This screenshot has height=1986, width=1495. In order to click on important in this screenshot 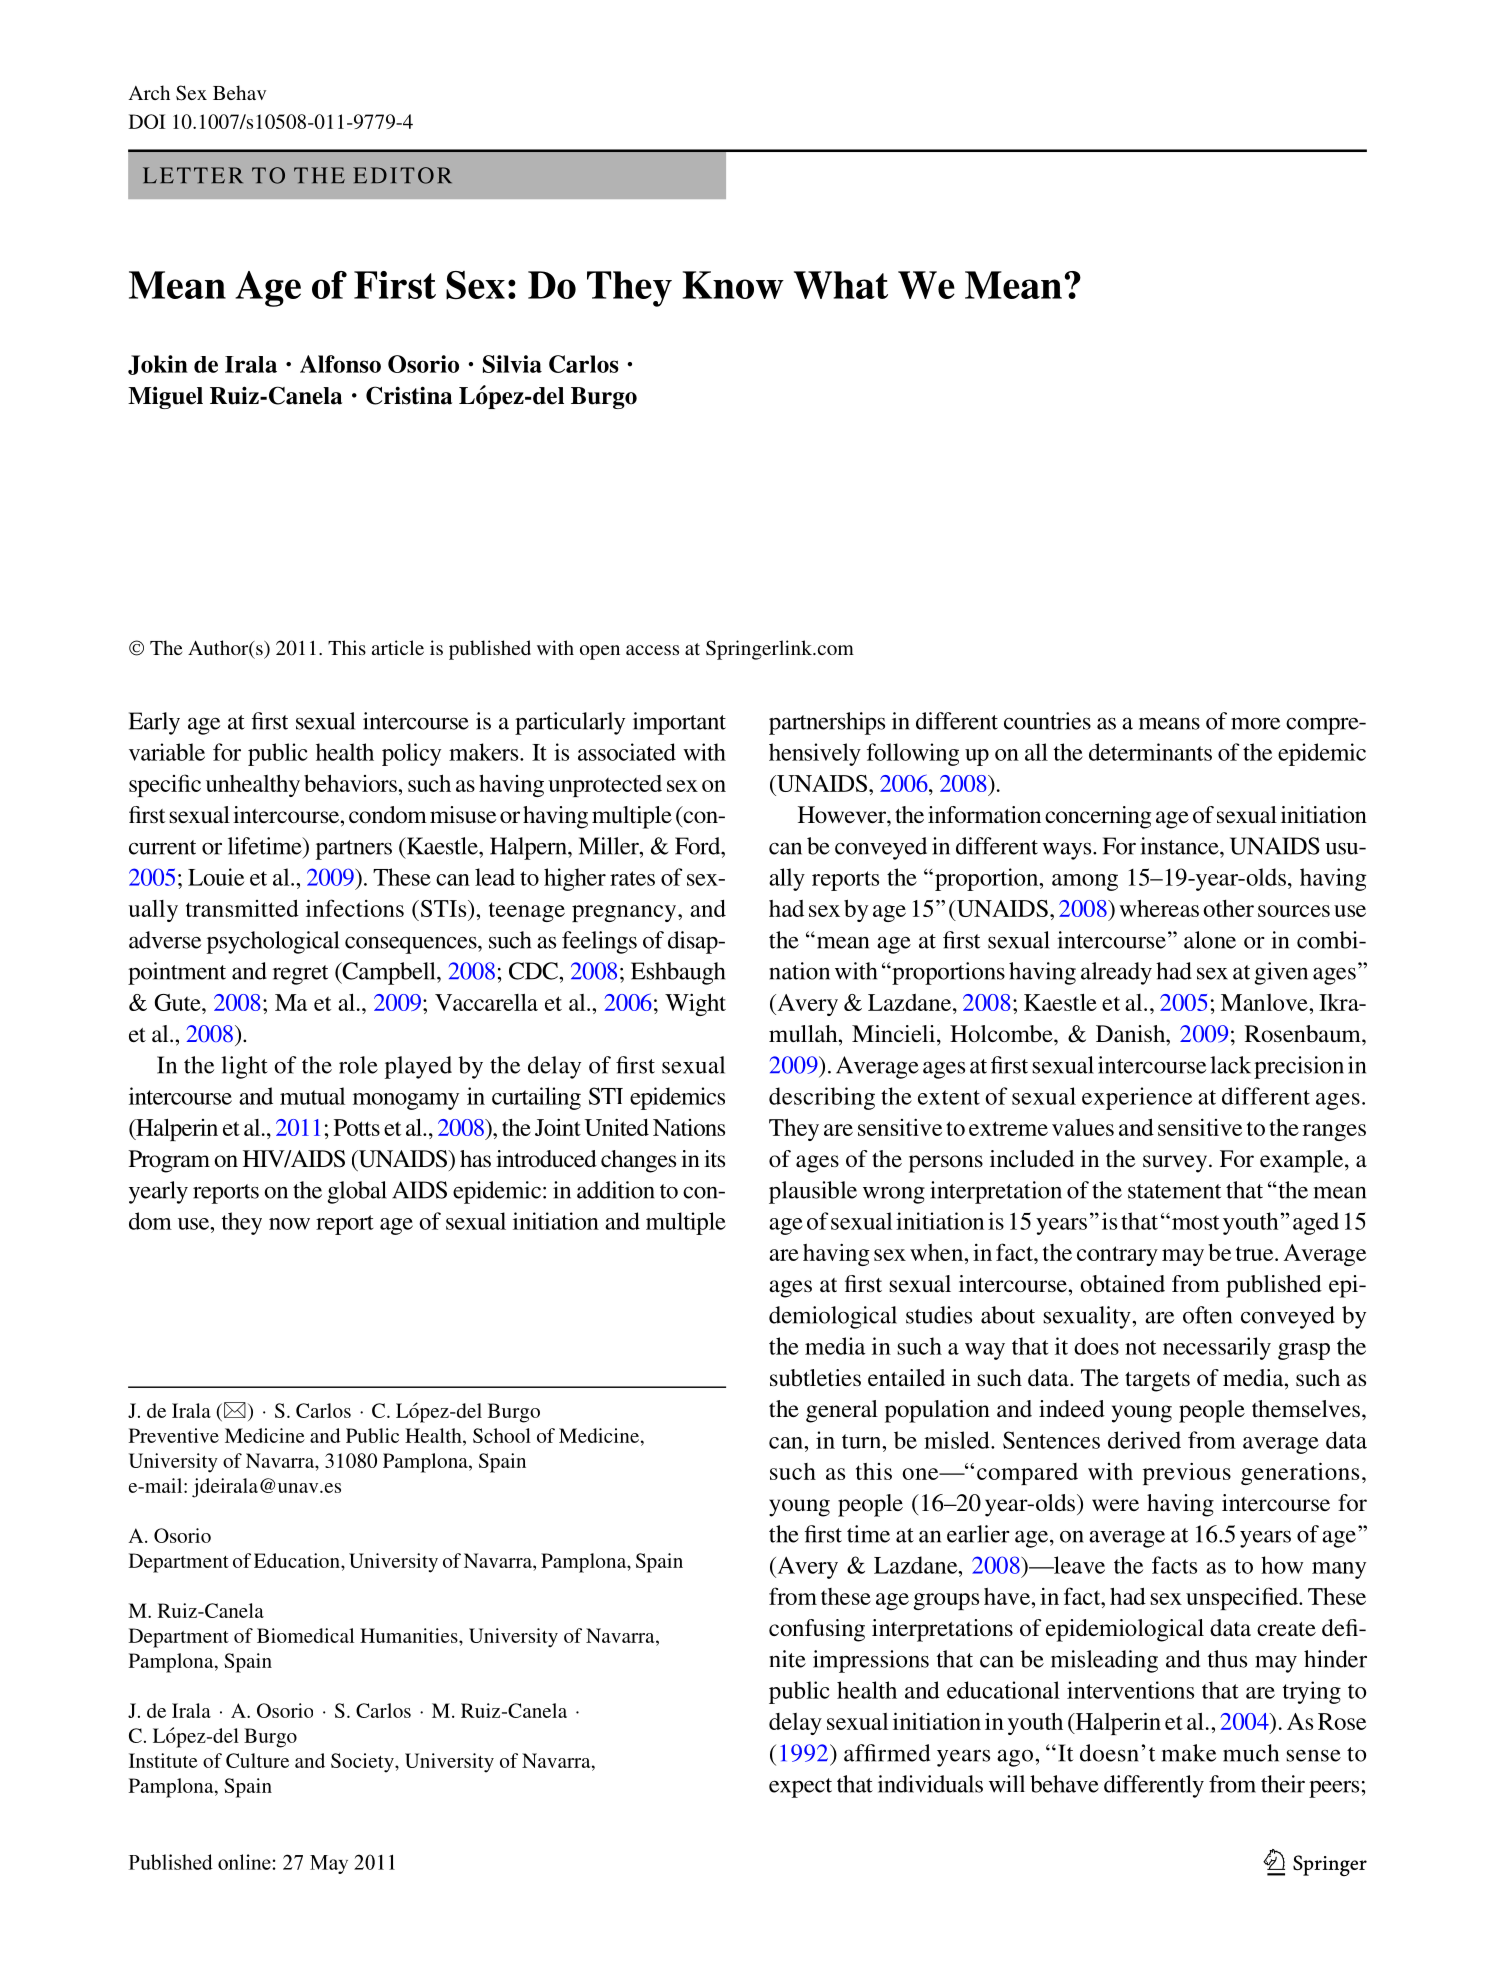, I will do `click(679, 723)`.
